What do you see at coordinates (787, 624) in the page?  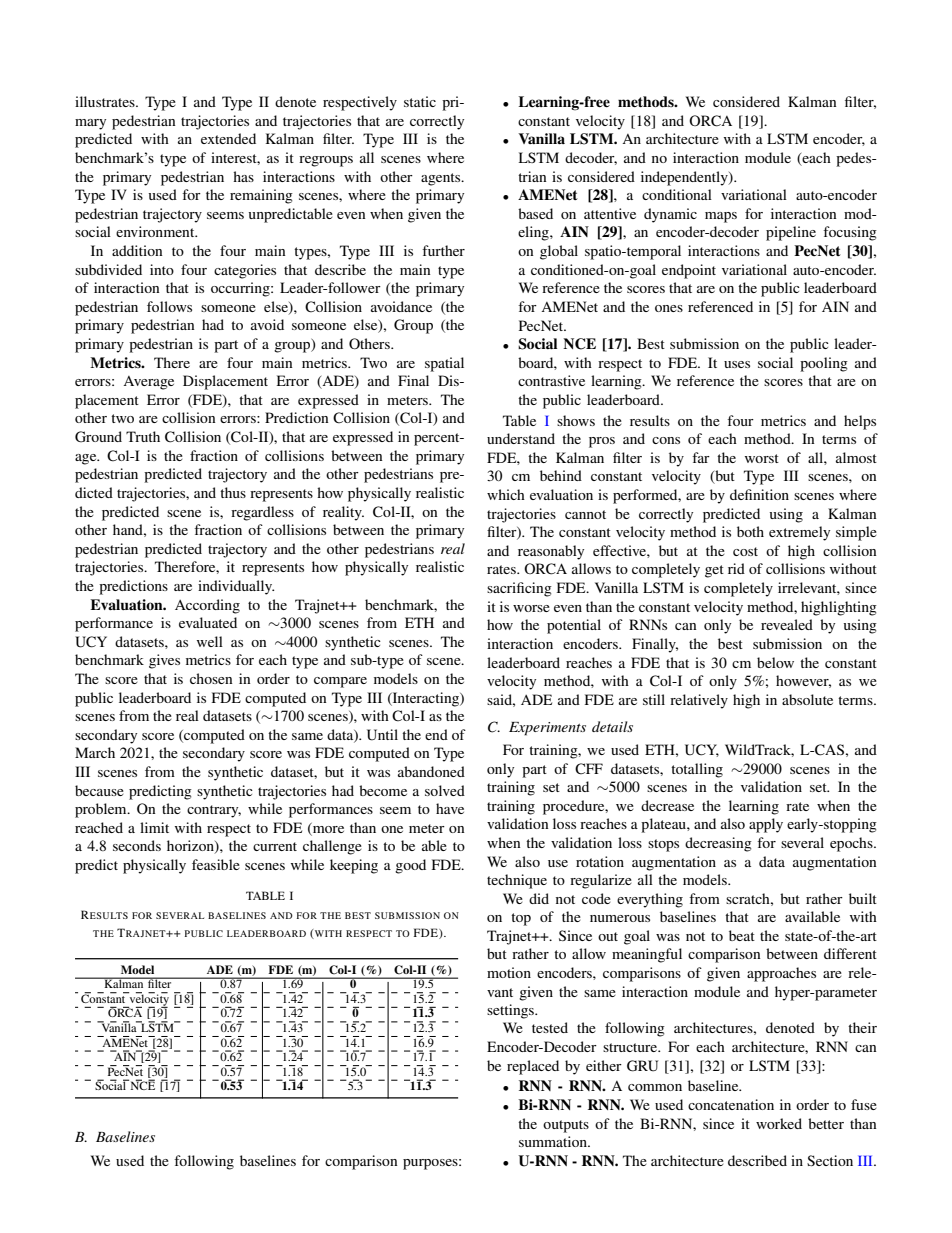 I see `revealed` at bounding box center [787, 624].
